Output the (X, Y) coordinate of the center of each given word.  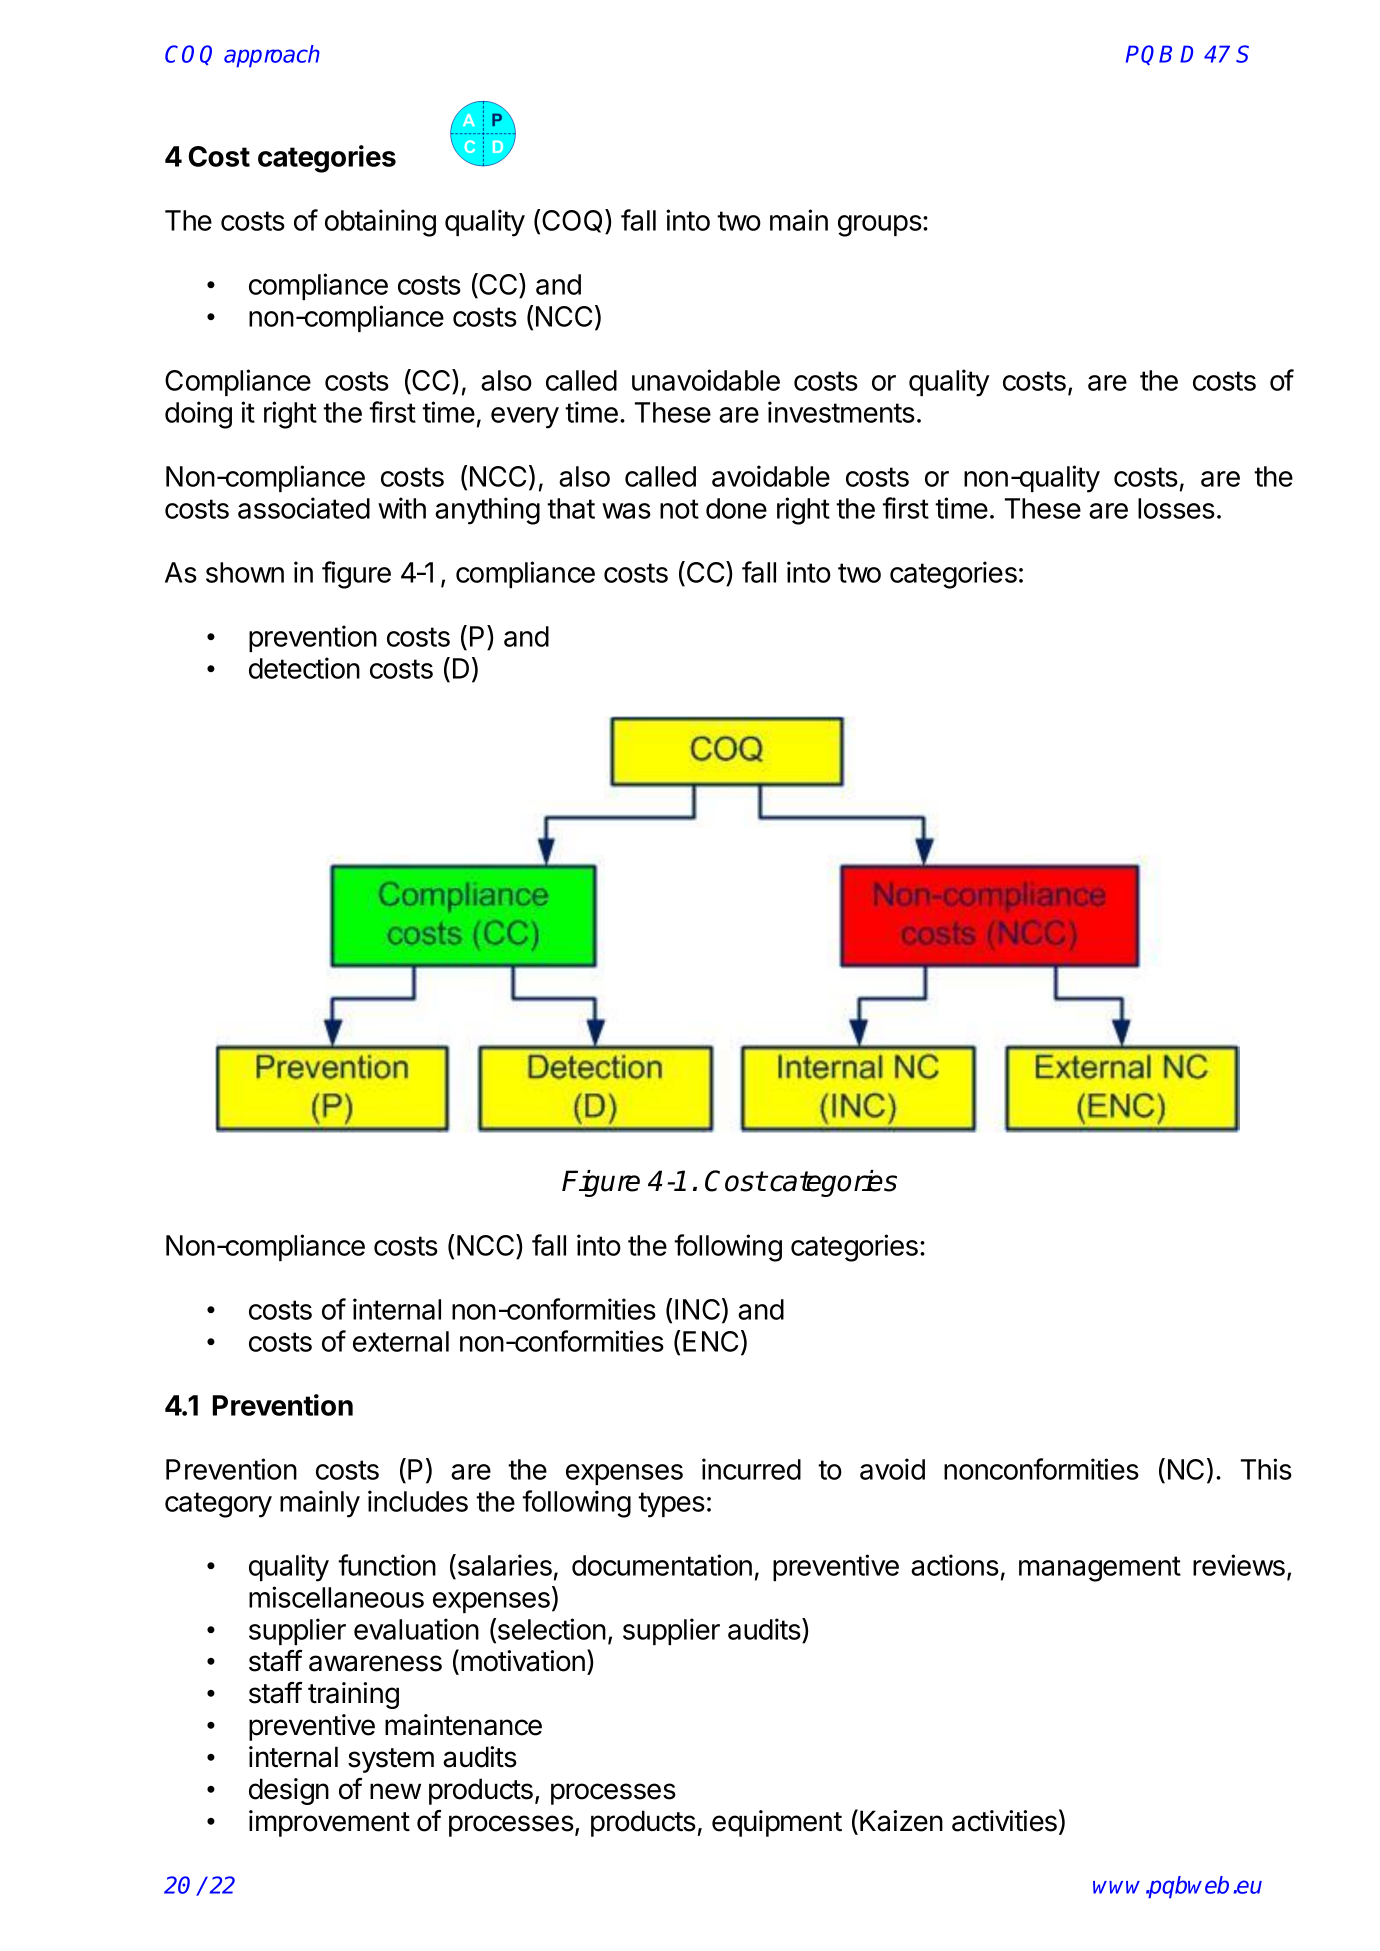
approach (272, 56)
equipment (777, 1823)
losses (1176, 508)
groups (880, 226)
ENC (710, 1341)
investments (841, 412)
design (289, 1791)
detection (304, 668)
